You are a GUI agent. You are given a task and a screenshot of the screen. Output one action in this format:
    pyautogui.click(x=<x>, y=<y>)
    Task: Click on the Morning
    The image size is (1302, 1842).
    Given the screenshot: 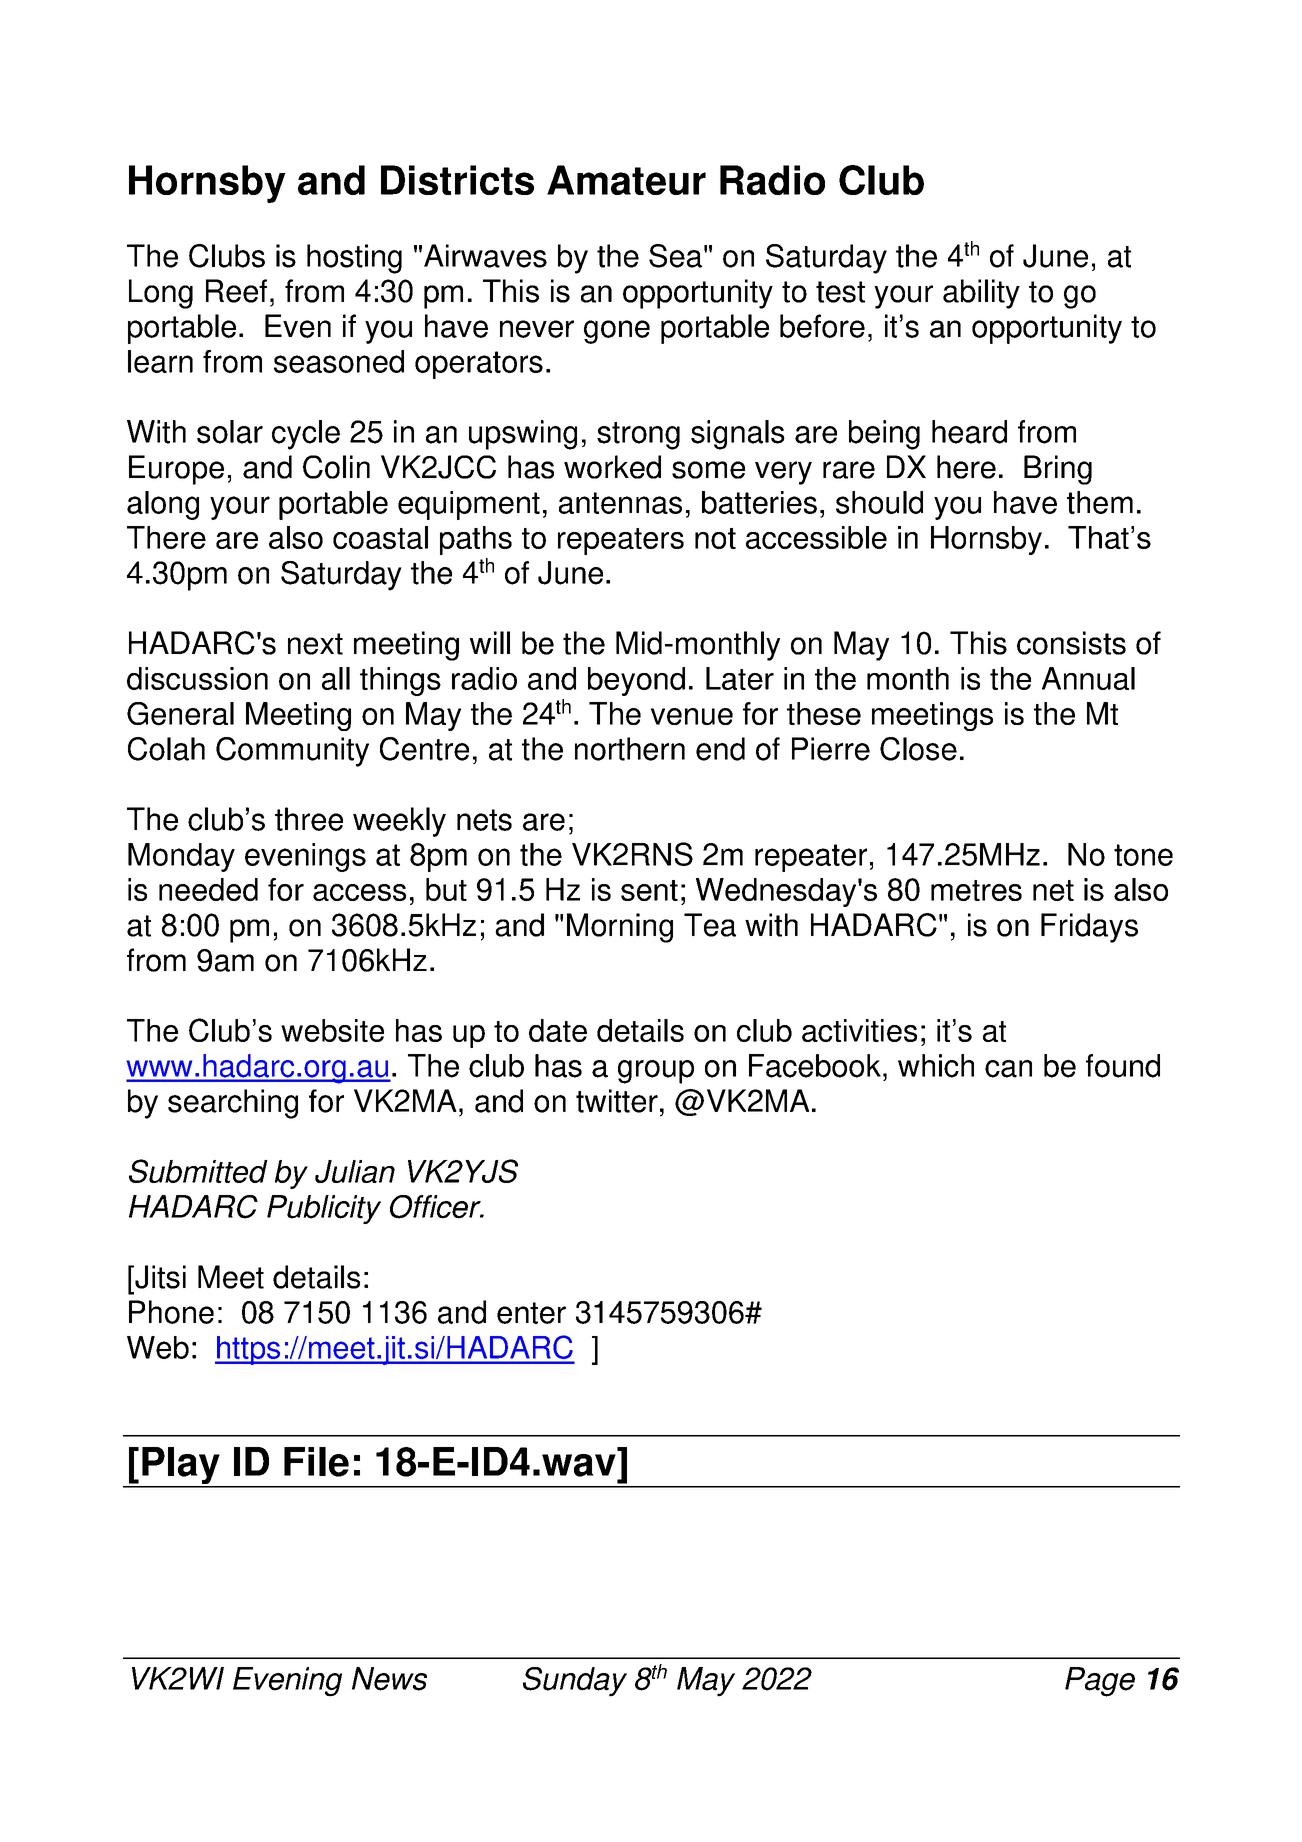 What is the action you would take?
    pyautogui.click(x=620, y=928)
